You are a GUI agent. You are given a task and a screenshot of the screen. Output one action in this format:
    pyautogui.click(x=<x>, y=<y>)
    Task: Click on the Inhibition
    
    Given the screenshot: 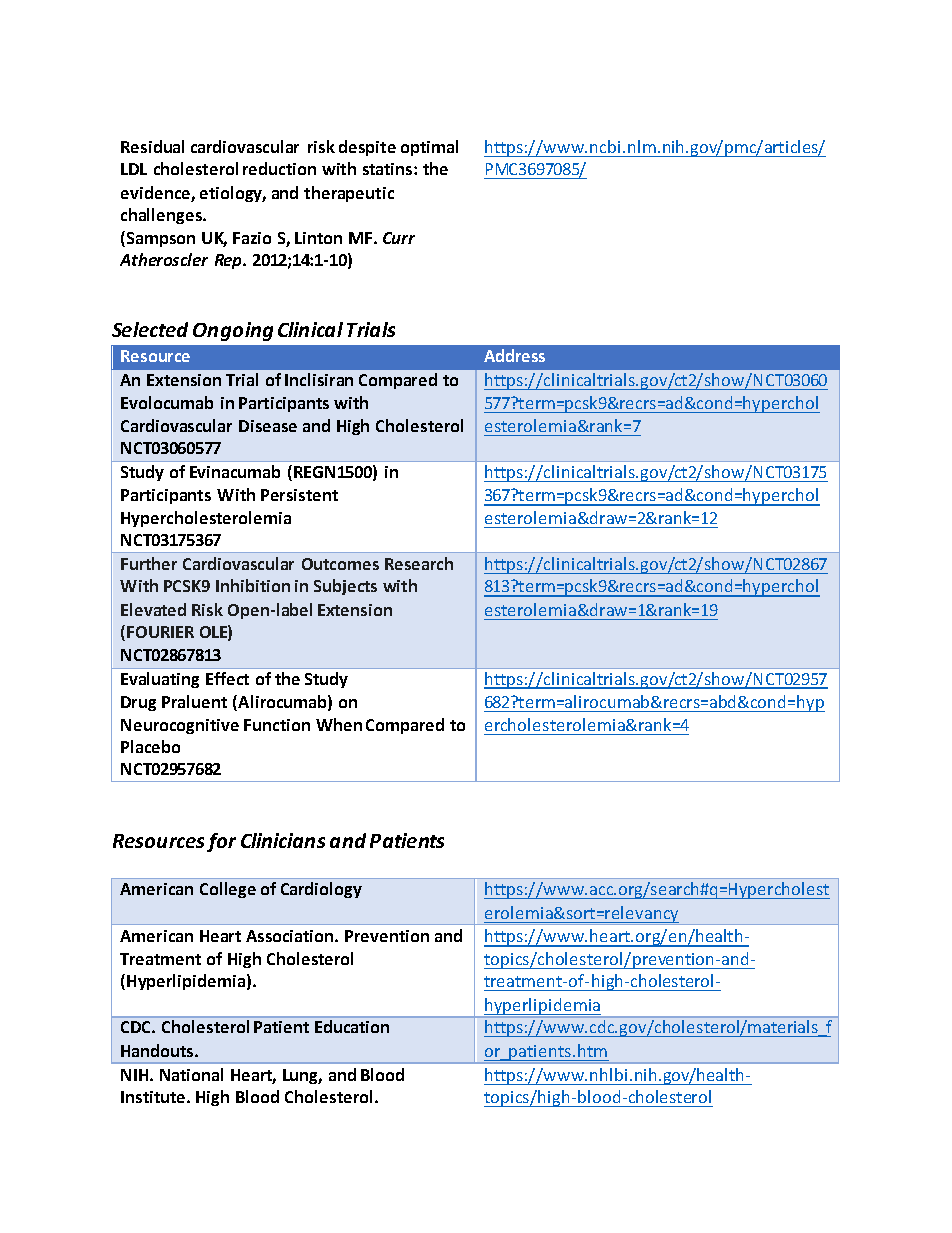 What is the action you would take?
    pyautogui.click(x=253, y=585)
